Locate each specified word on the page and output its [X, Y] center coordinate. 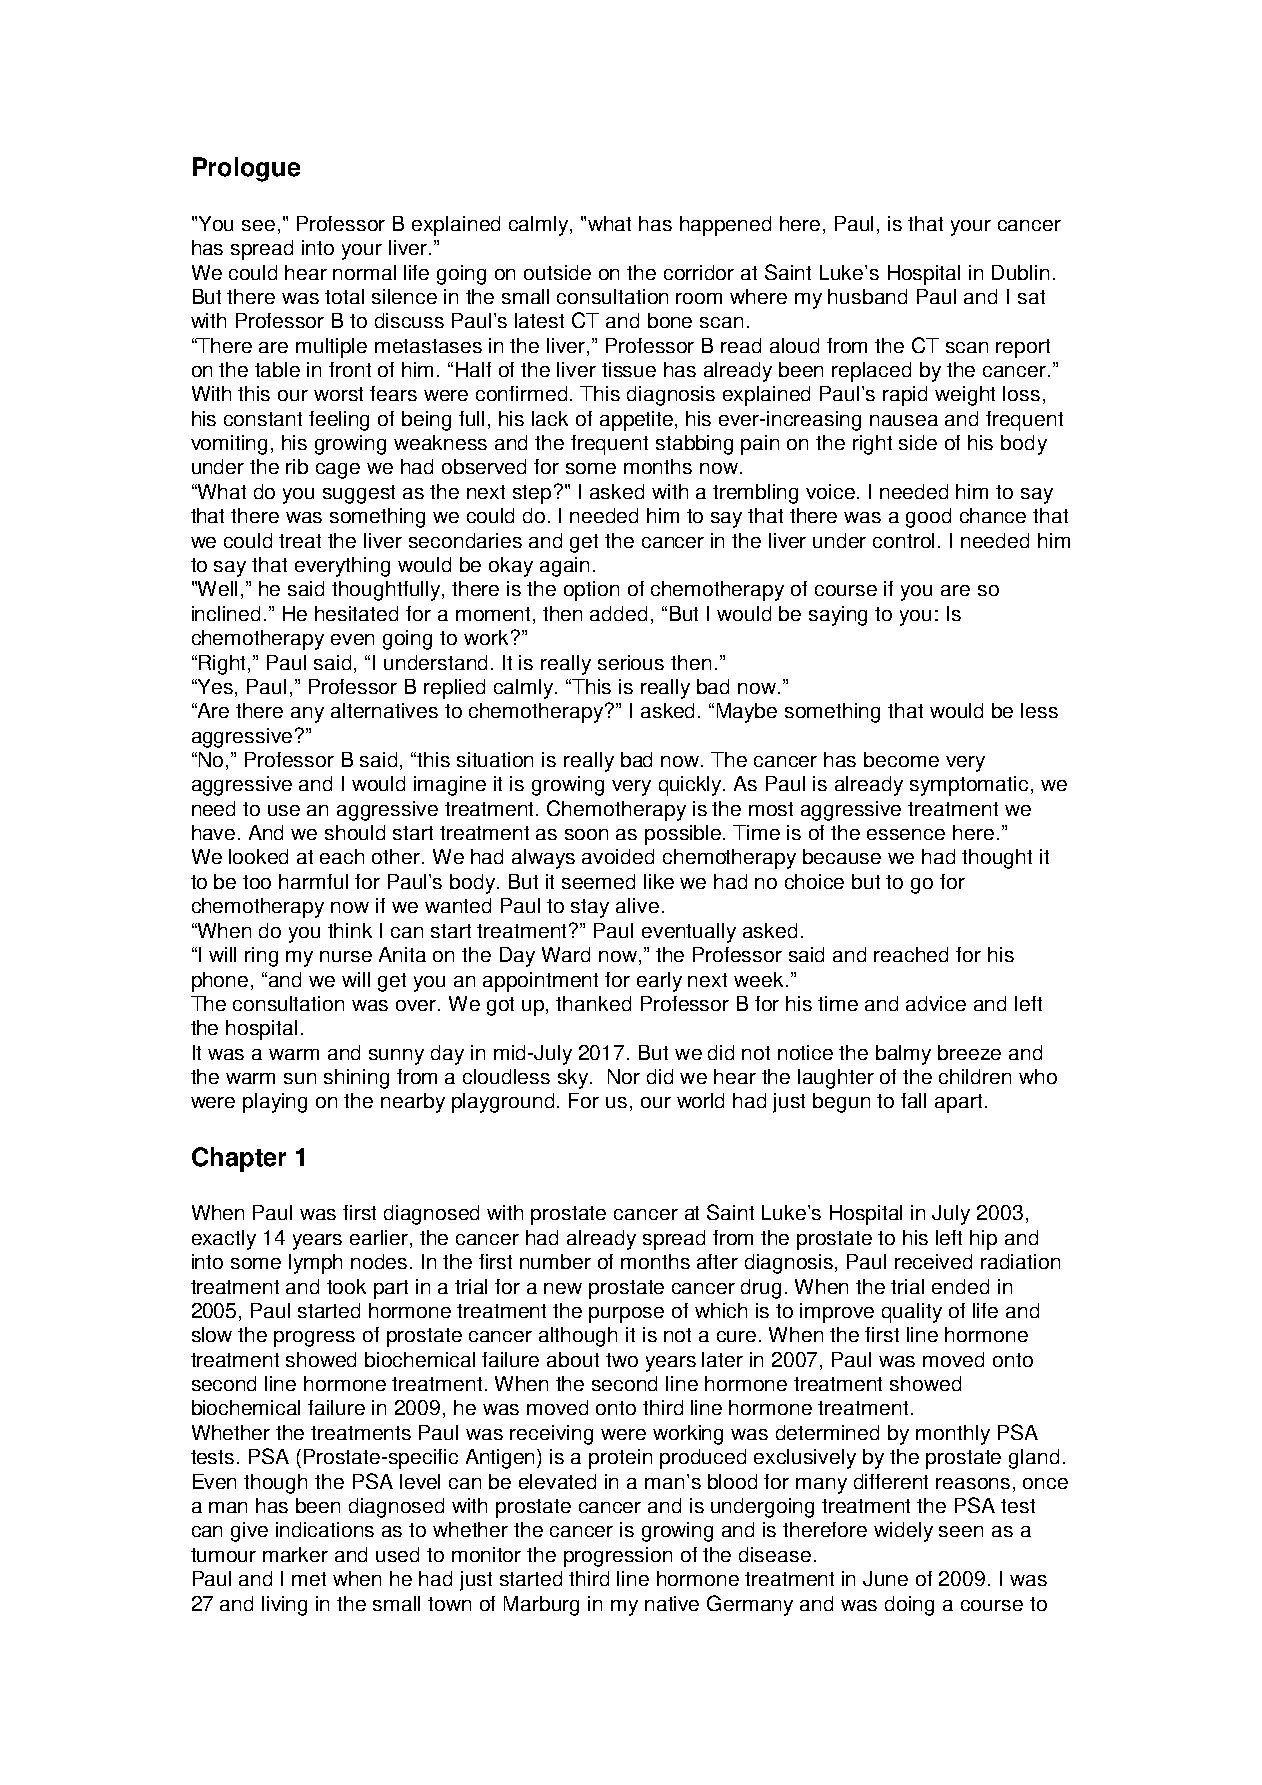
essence [906, 834]
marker [295, 1554]
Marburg [541, 1606]
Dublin [1020, 272]
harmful [313, 881]
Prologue [246, 169]
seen [961, 1531]
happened [725, 226]
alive [637, 905]
